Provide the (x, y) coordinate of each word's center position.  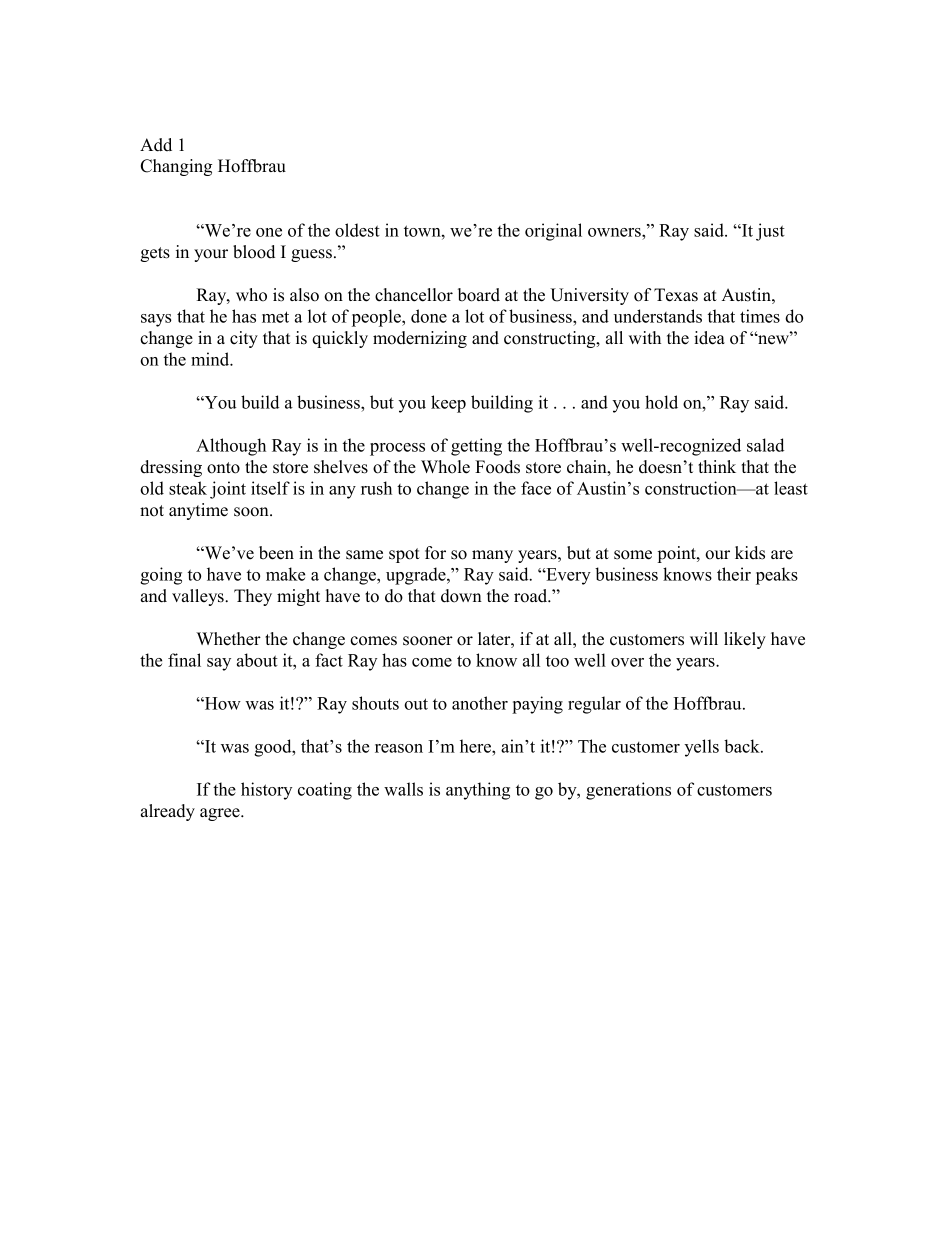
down (461, 596)
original (553, 232)
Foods (497, 467)
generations (628, 791)
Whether (228, 639)
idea (709, 338)
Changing (176, 167)
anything (478, 791)
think (717, 466)
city (244, 339)
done (429, 316)
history (266, 791)
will (704, 638)
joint (228, 490)
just (770, 232)
